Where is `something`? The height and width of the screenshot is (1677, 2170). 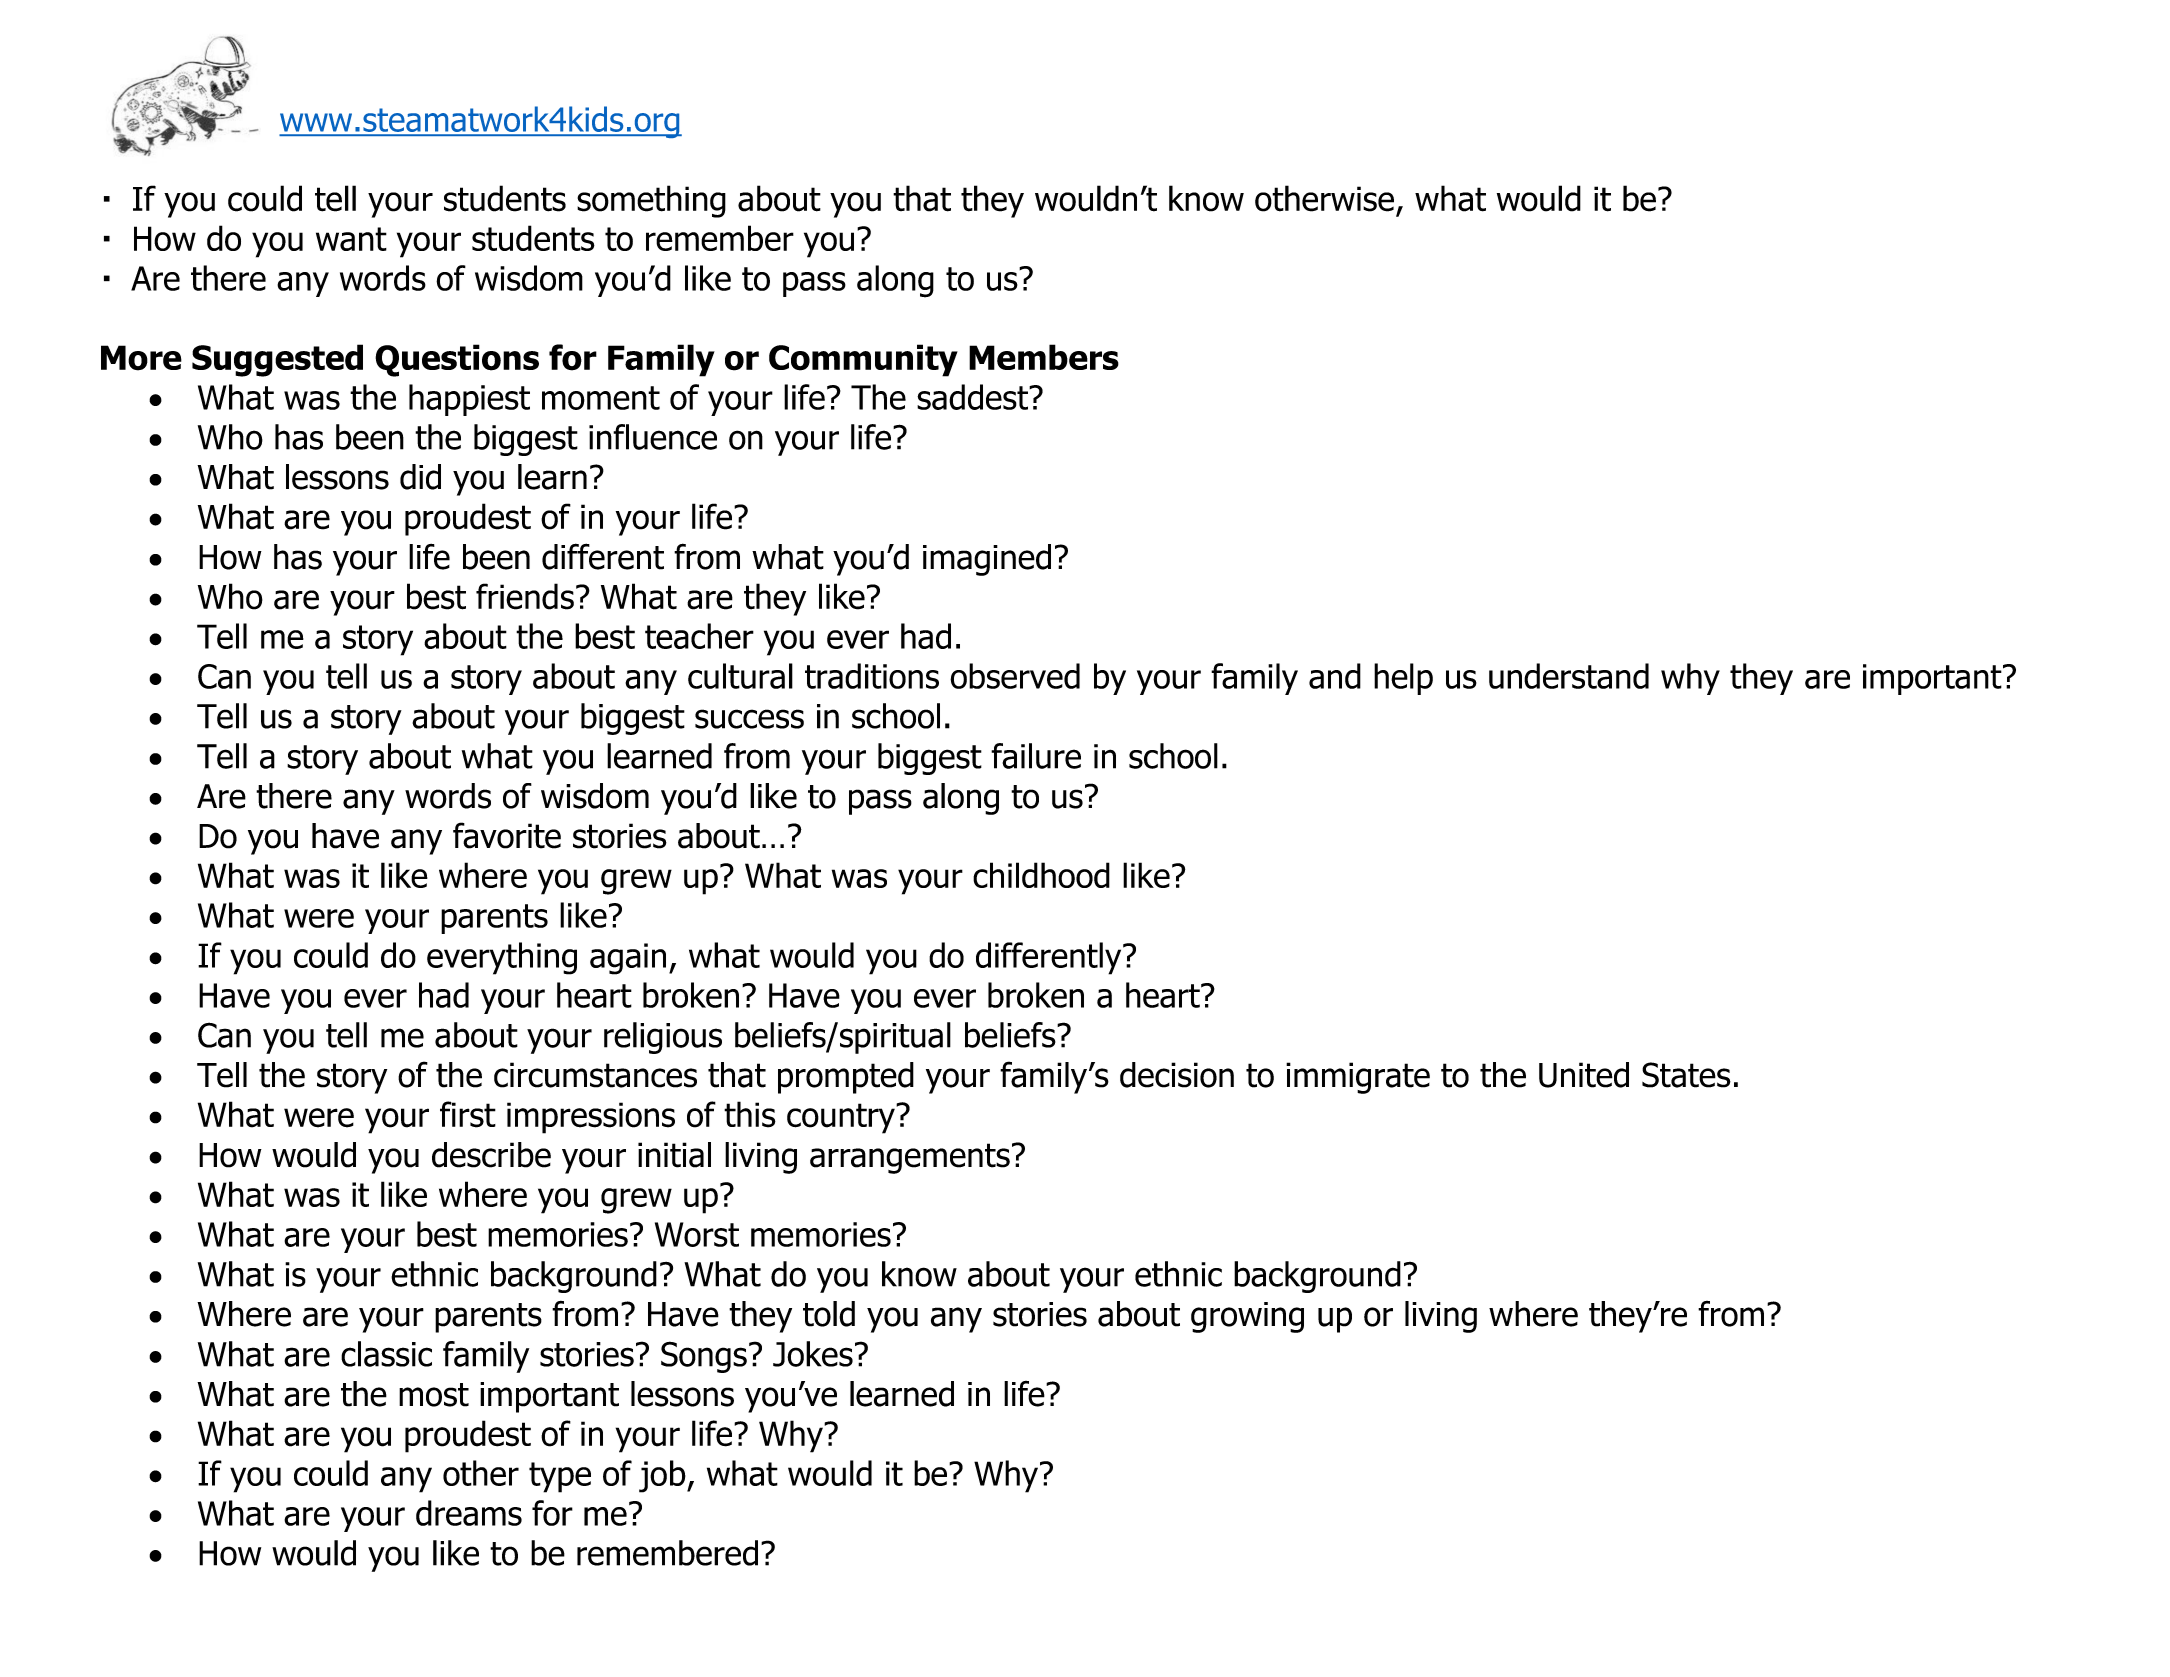 something is located at coordinates (651, 201).
